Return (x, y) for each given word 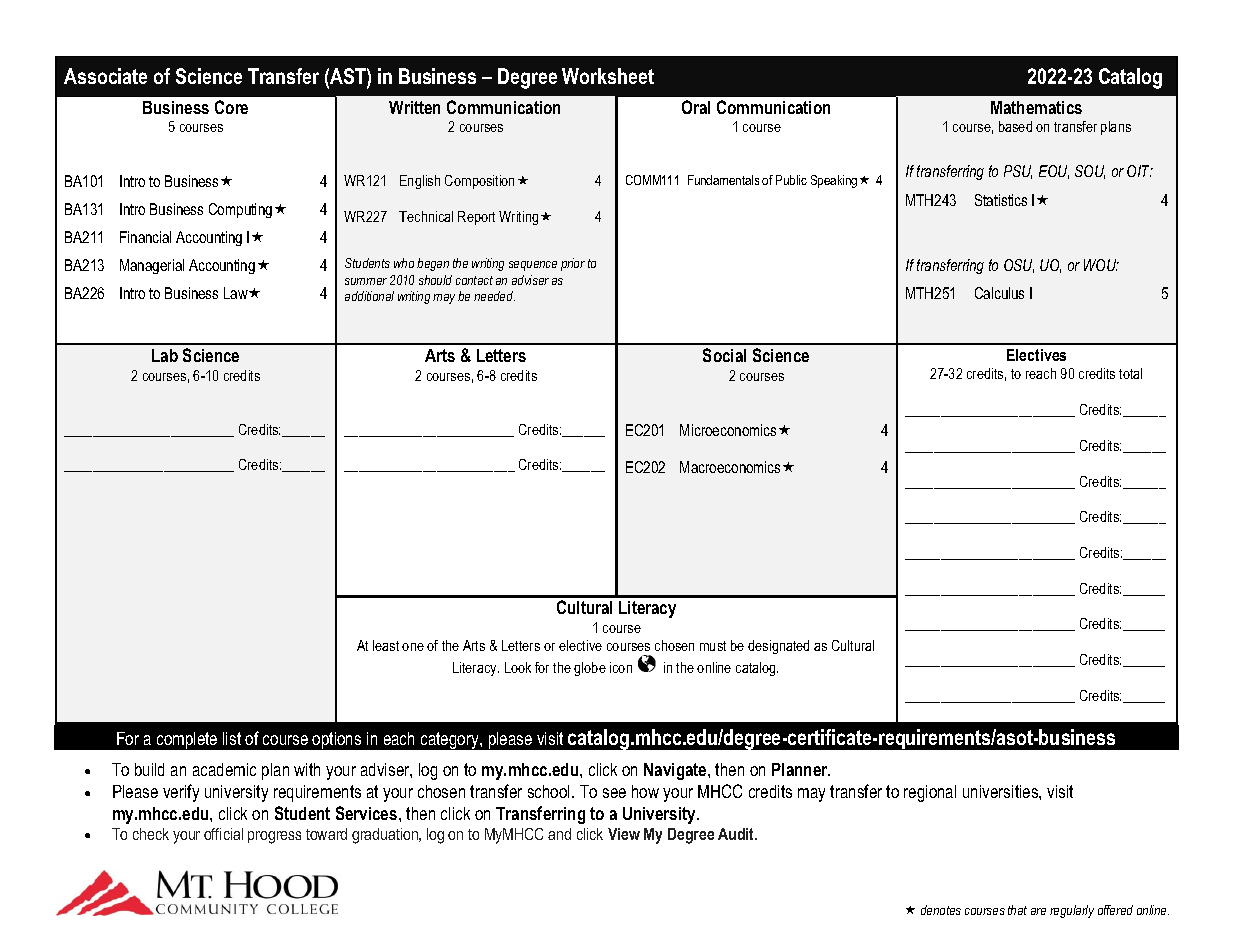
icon (621, 667)
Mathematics (1036, 107)
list (232, 738)
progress (274, 837)
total (1130, 373)
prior (573, 264)
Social (724, 355)
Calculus (999, 293)
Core (231, 107)
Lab (165, 355)
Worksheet (608, 76)
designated (778, 647)
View (624, 834)
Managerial (152, 266)
